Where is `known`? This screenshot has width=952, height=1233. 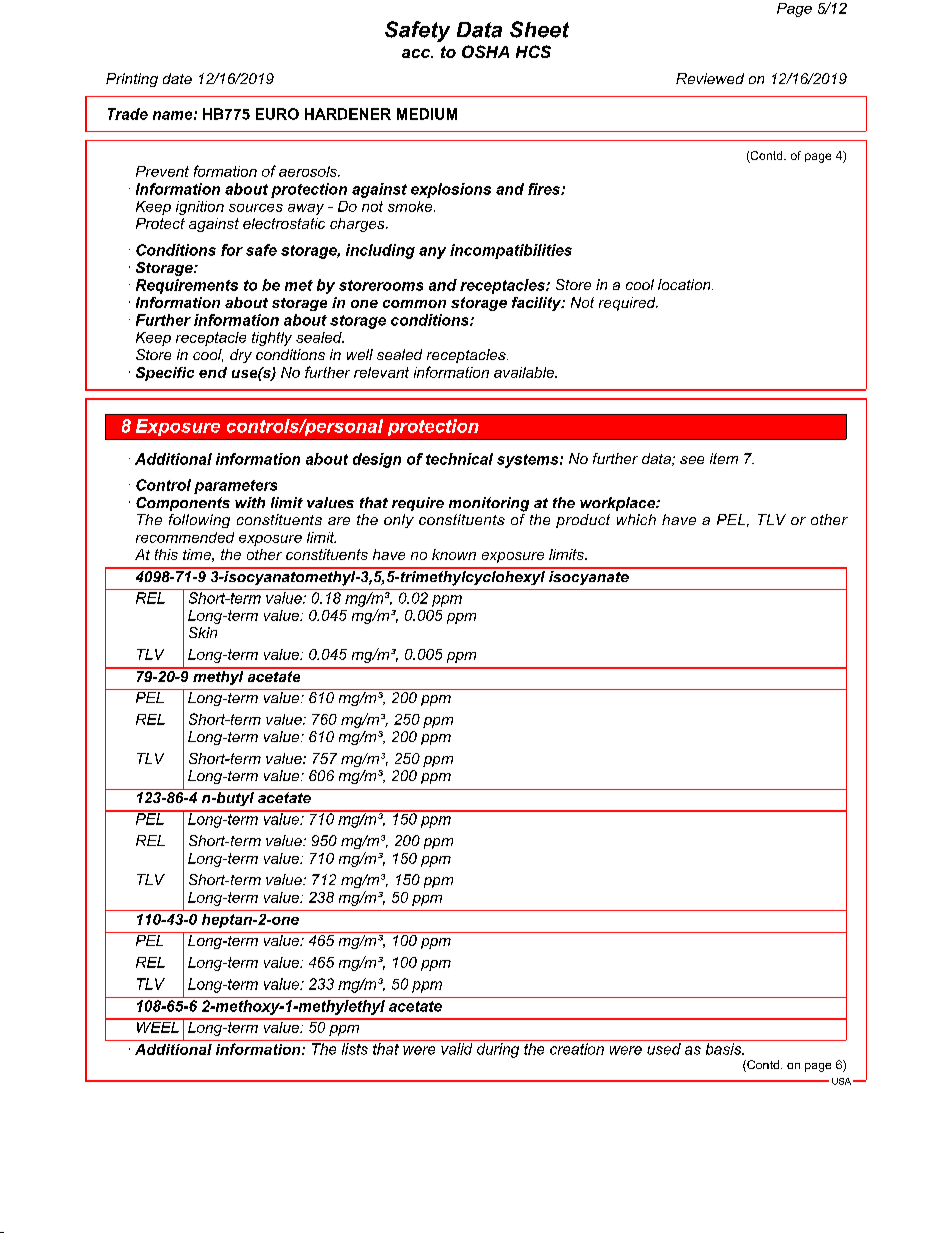 known is located at coordinates (454, 554).
